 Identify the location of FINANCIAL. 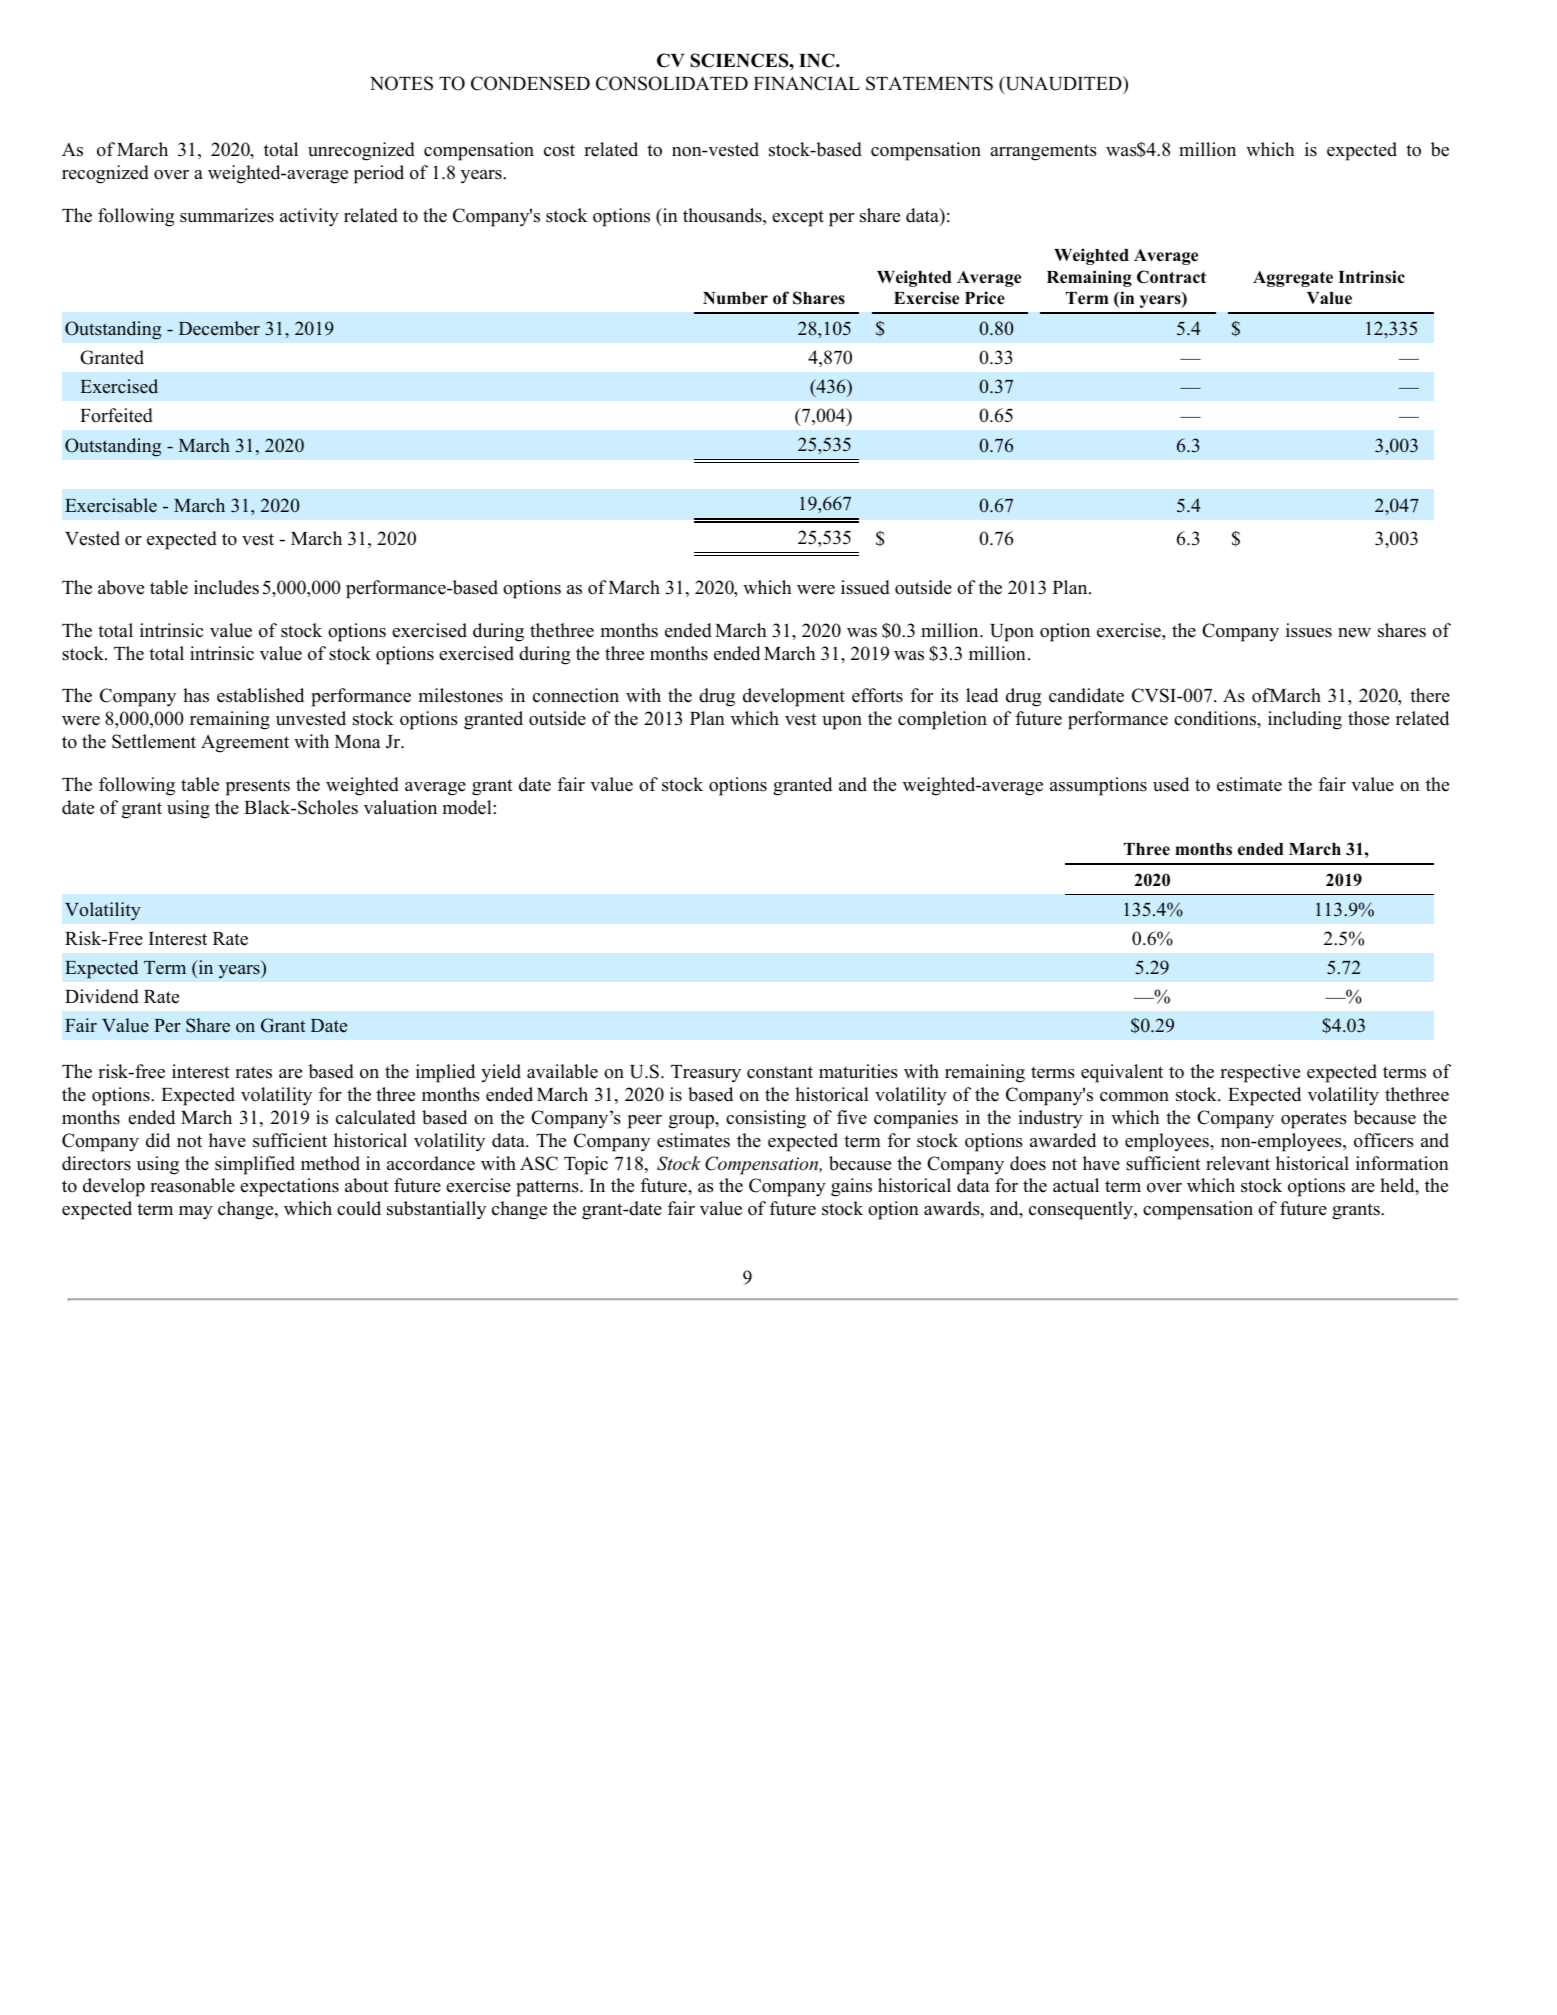
(807, 83).
